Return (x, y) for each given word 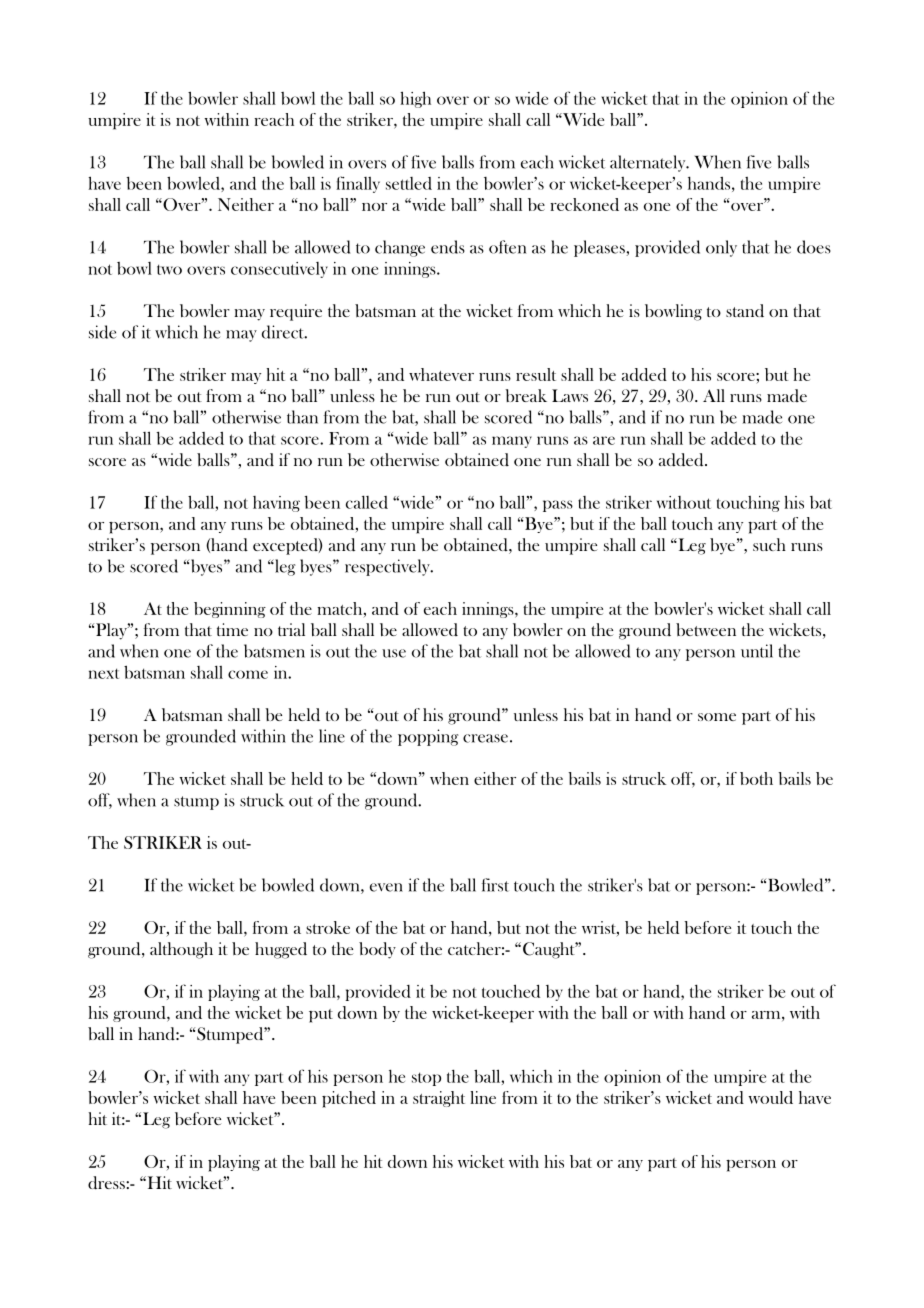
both (756, 778)
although (181, 950)
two (169, 269)
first (495, 885)
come (248, 674)
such (769, 544)
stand (745, 310)
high (415, 99)
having (276, 504)
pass (558, 506)
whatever (441, 374)
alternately (649, 163)
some (717, 717)
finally (358, 184)
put (321, 1016)
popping (428, 737)
